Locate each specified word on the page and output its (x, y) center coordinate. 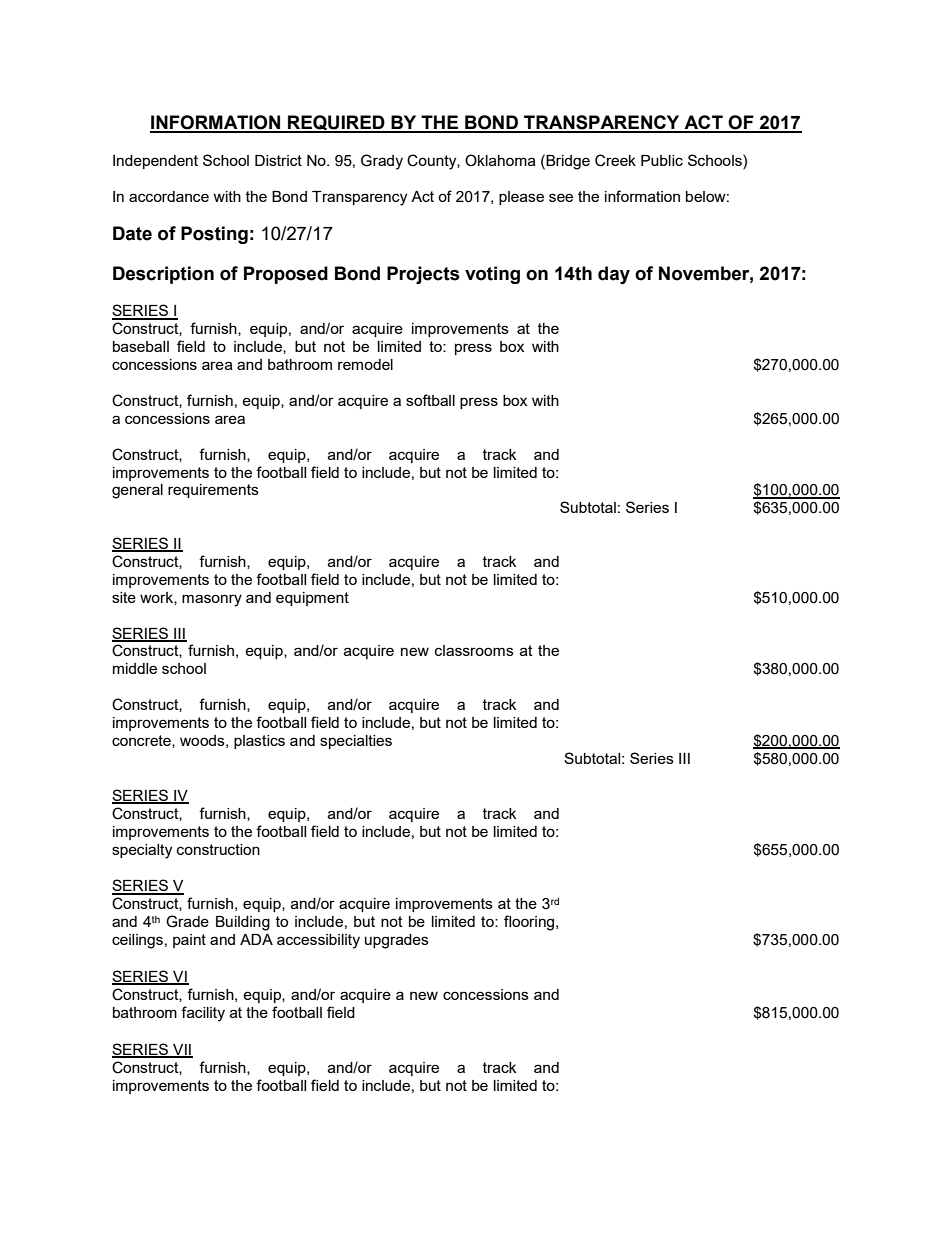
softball (430, 400)
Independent (155, 162)
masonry (212, 600)
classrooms (474, 650)
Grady (382, 162)
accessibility (318, 941)
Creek (615, 160)
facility (203, 1014)
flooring (530, 923)
